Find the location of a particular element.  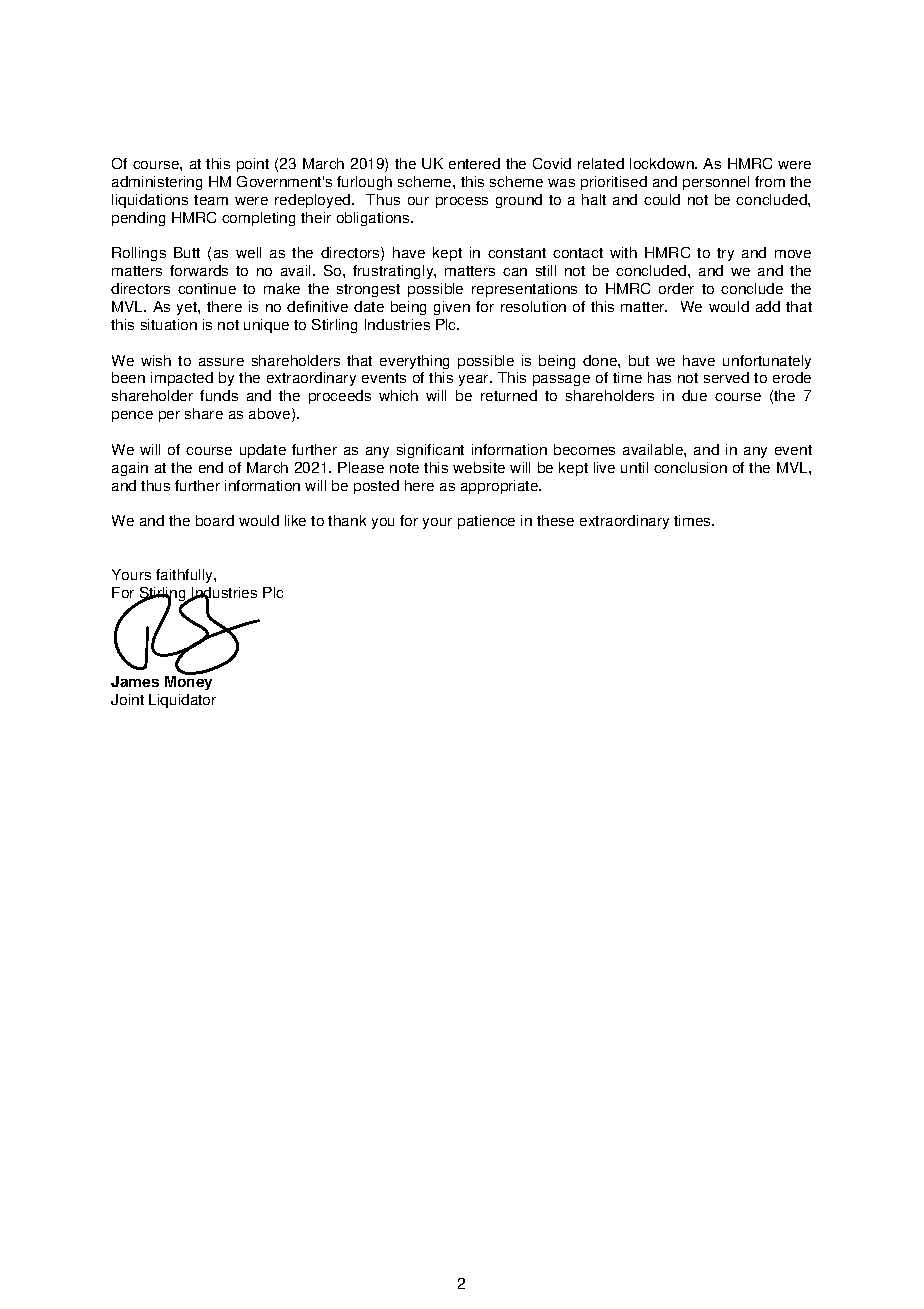

entered is located at coordinates (474, 163).
